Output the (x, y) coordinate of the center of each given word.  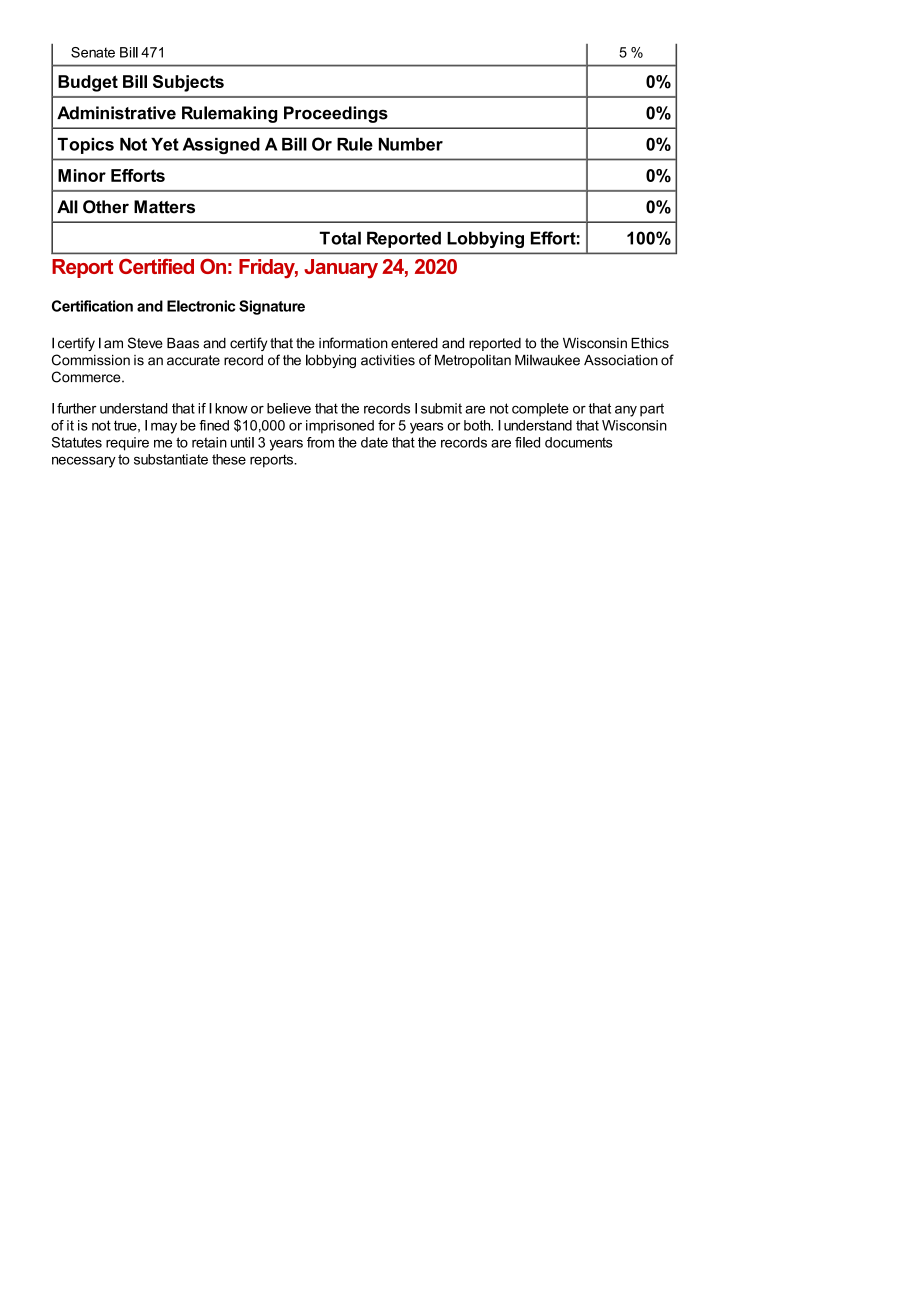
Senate (93, 52)
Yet (165, 144)
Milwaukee (547, 360)
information (353, 343)
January (341, 269)
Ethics (650, 343)
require (127, 444)
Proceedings (336, 114)
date (374, 442)
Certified (156, 266)
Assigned (221, 146)
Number (411, 144)
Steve (145, 343)
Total (340, 238)
